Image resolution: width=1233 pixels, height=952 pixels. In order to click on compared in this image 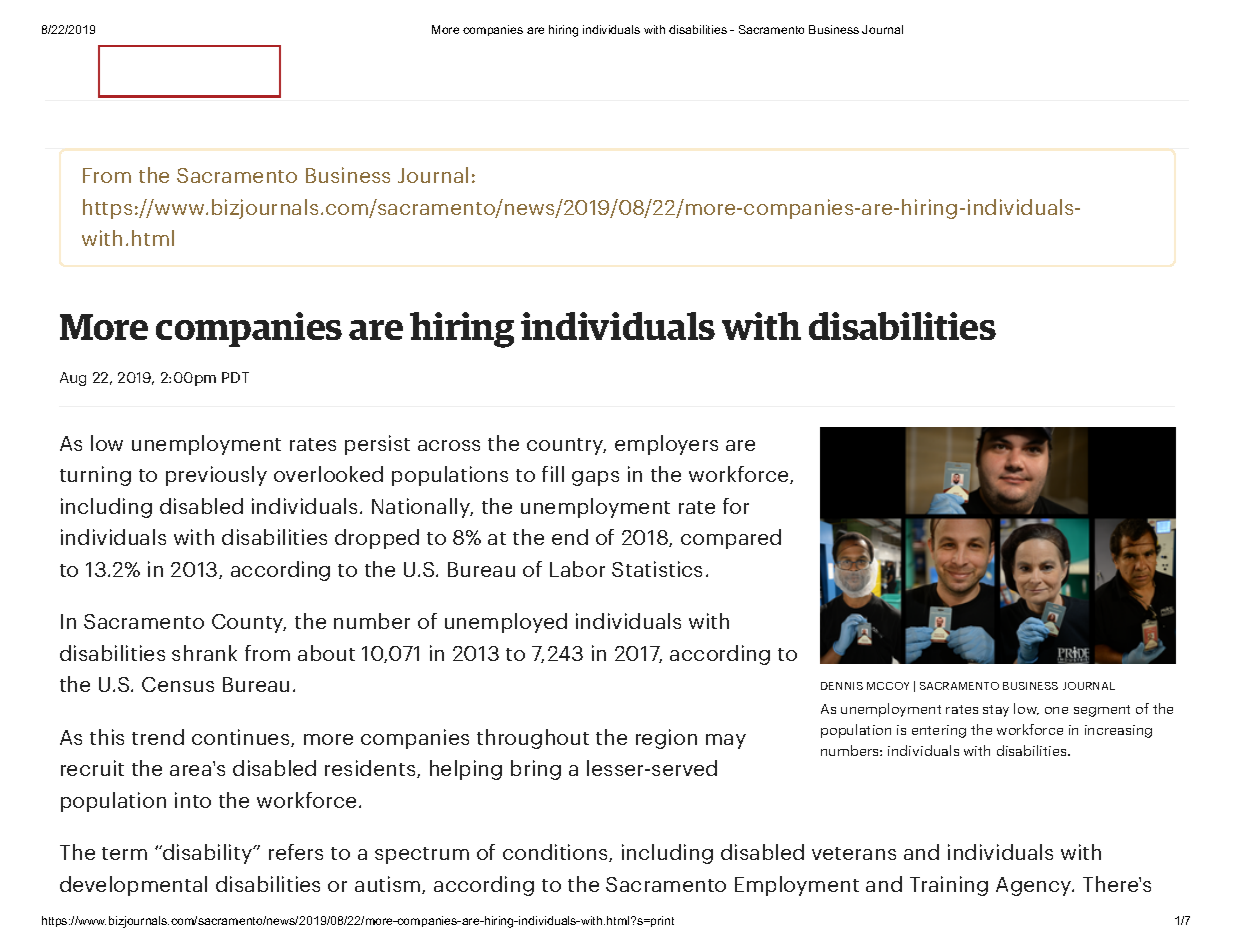, I will do `click(731, 539)`.
